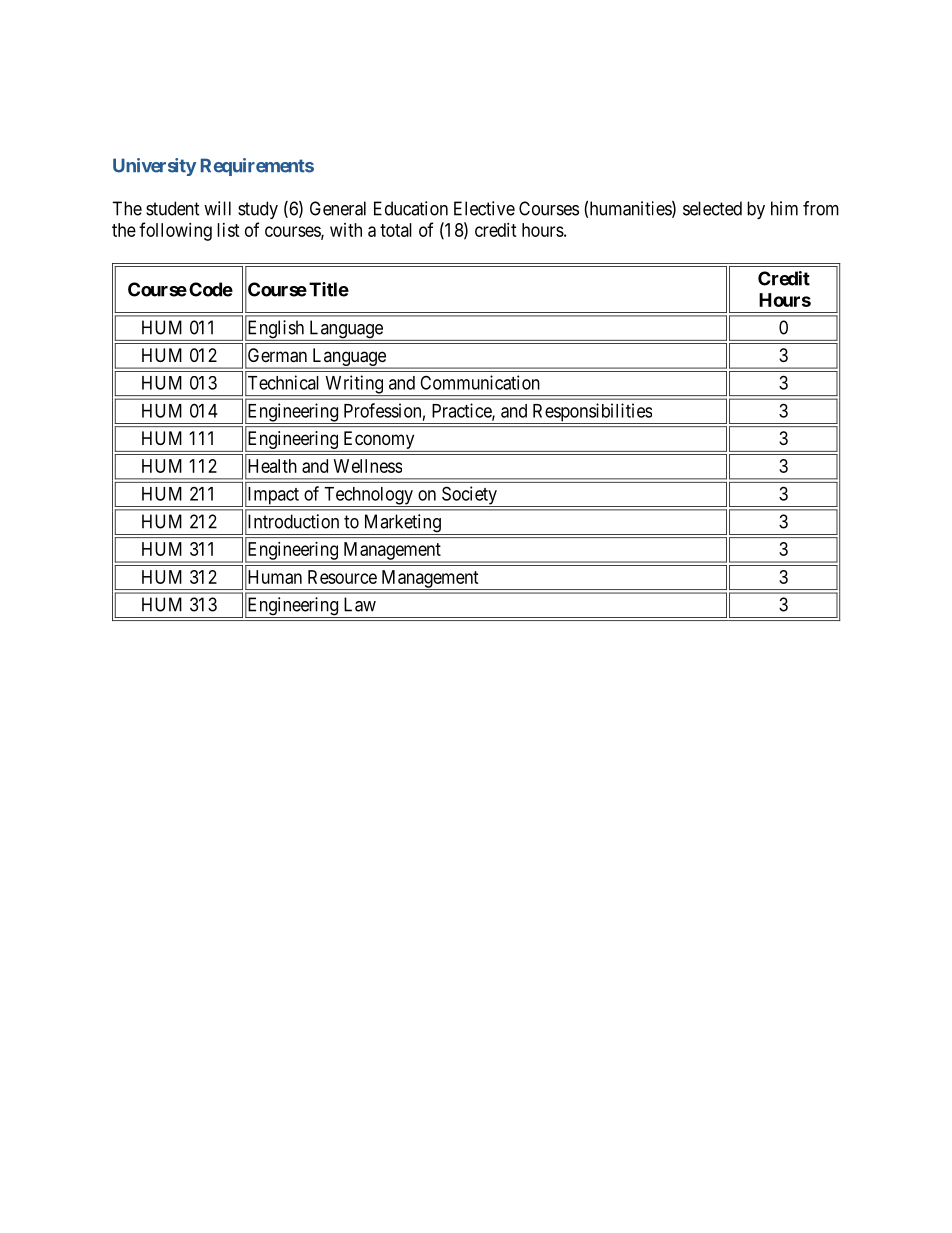 This document has height=1233, width=952. What do you see at coordinates (342, 577) in the document?
I see `Resource` at bounding box center [342, 577].
